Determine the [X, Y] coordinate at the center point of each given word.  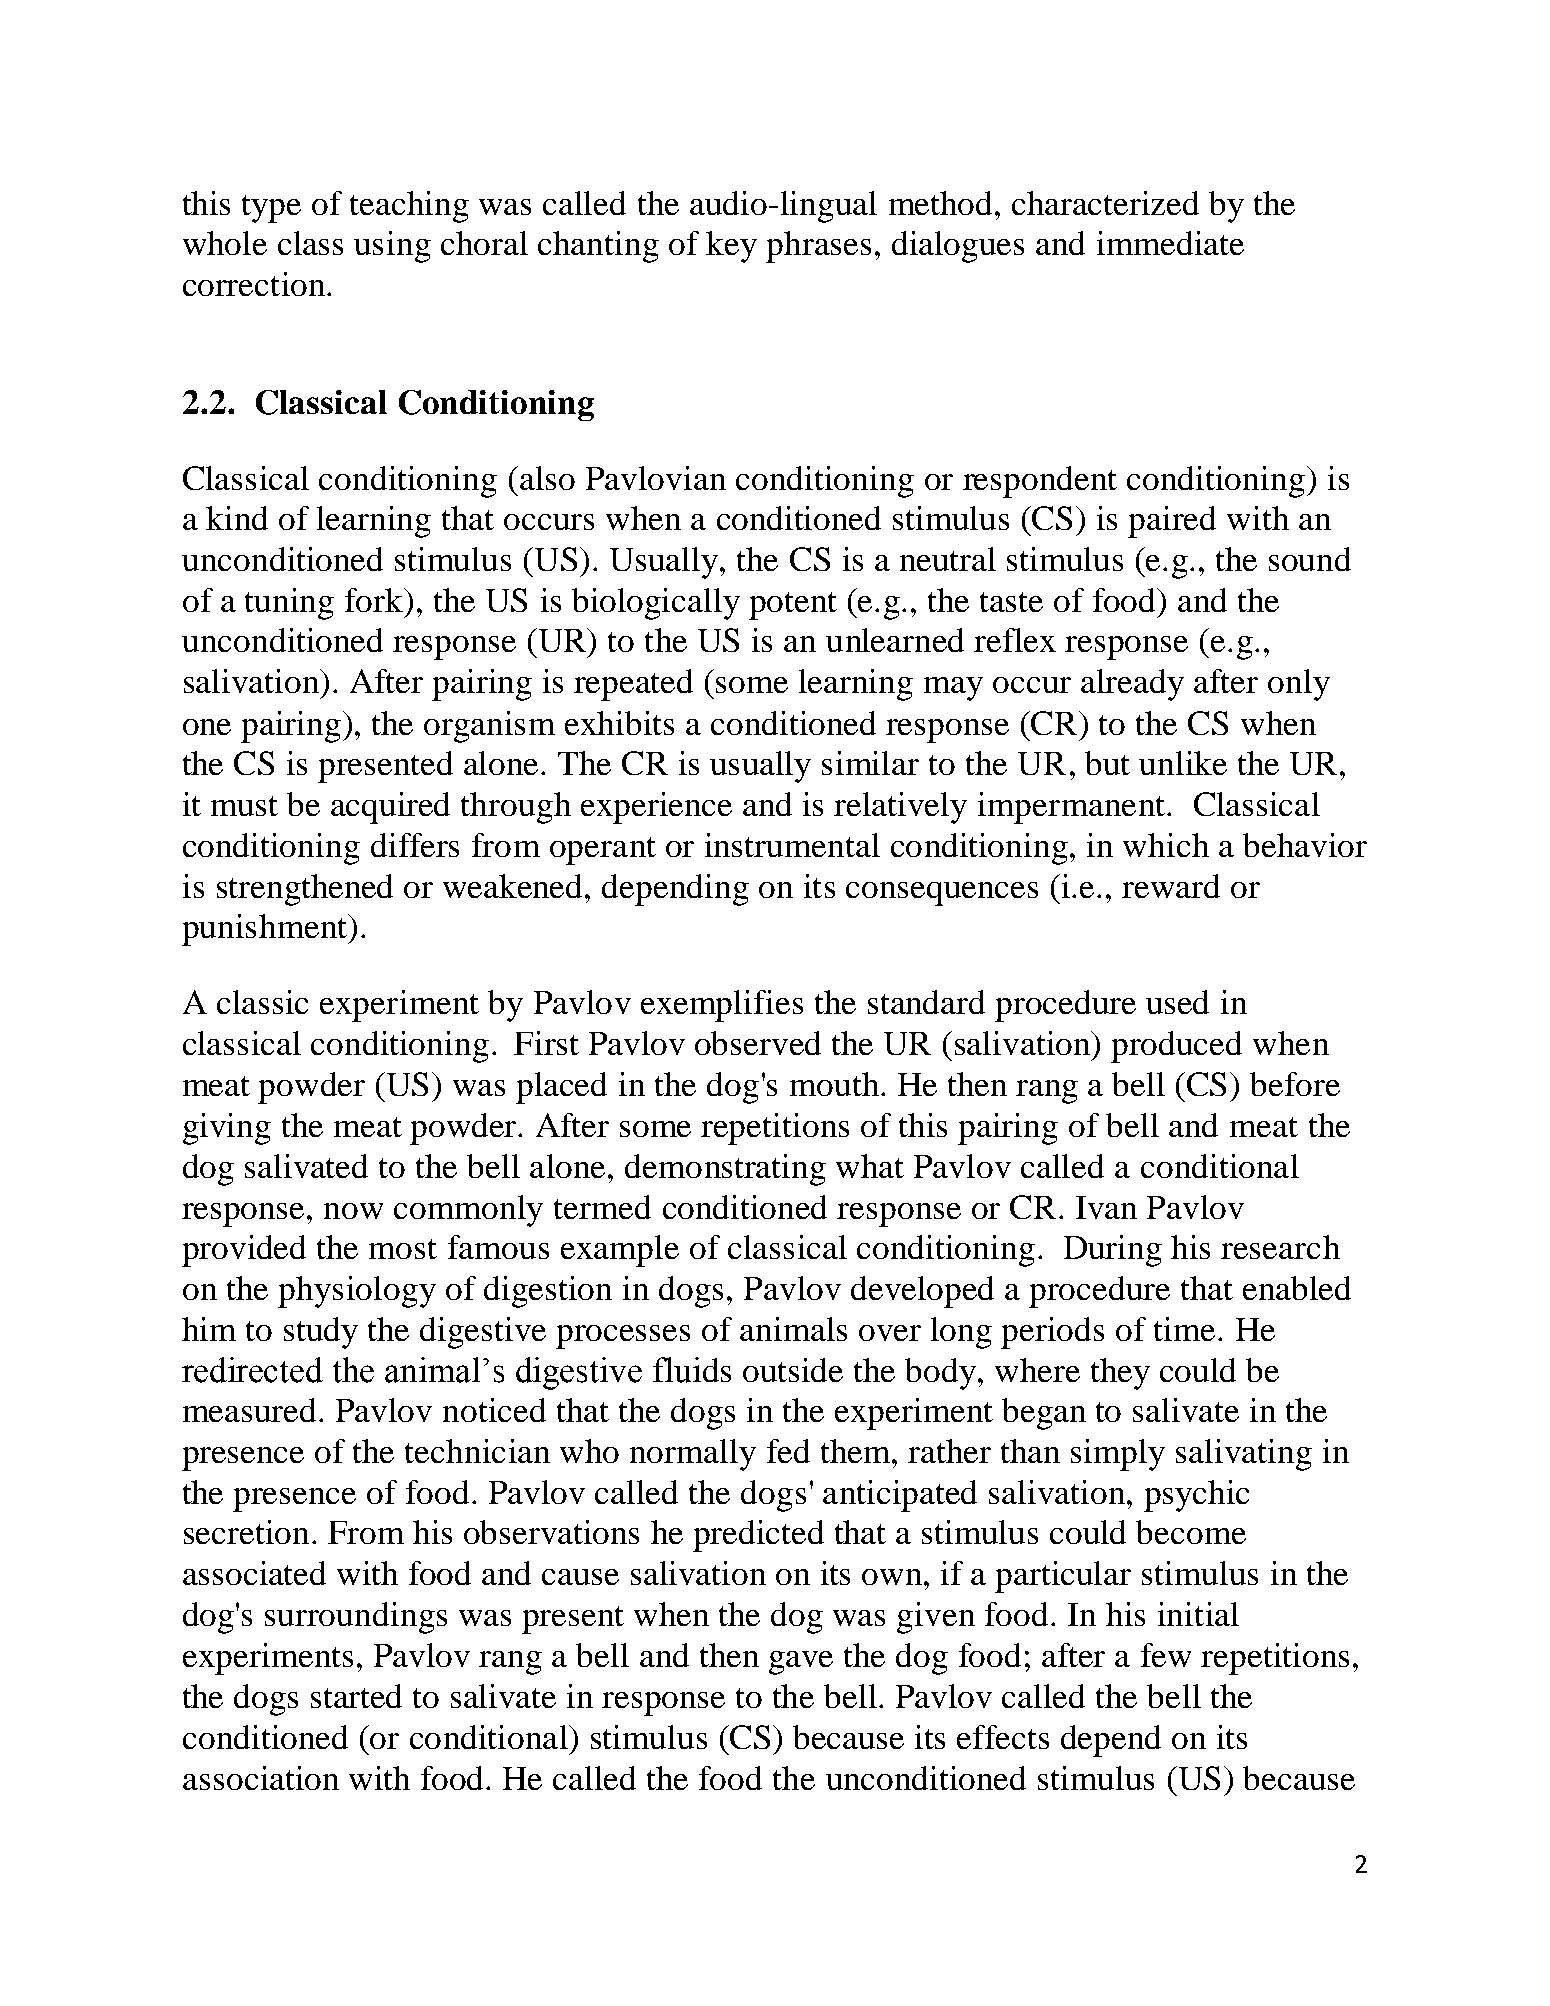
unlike [1183, 763]
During [1113, 1251]
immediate [1170, 243]
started [356, 1696]
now [353, 1211]
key [731, 247]
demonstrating [725, 1170]
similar [870, 763]
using [392, 247]
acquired [390, 808]
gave [801, 1663]
